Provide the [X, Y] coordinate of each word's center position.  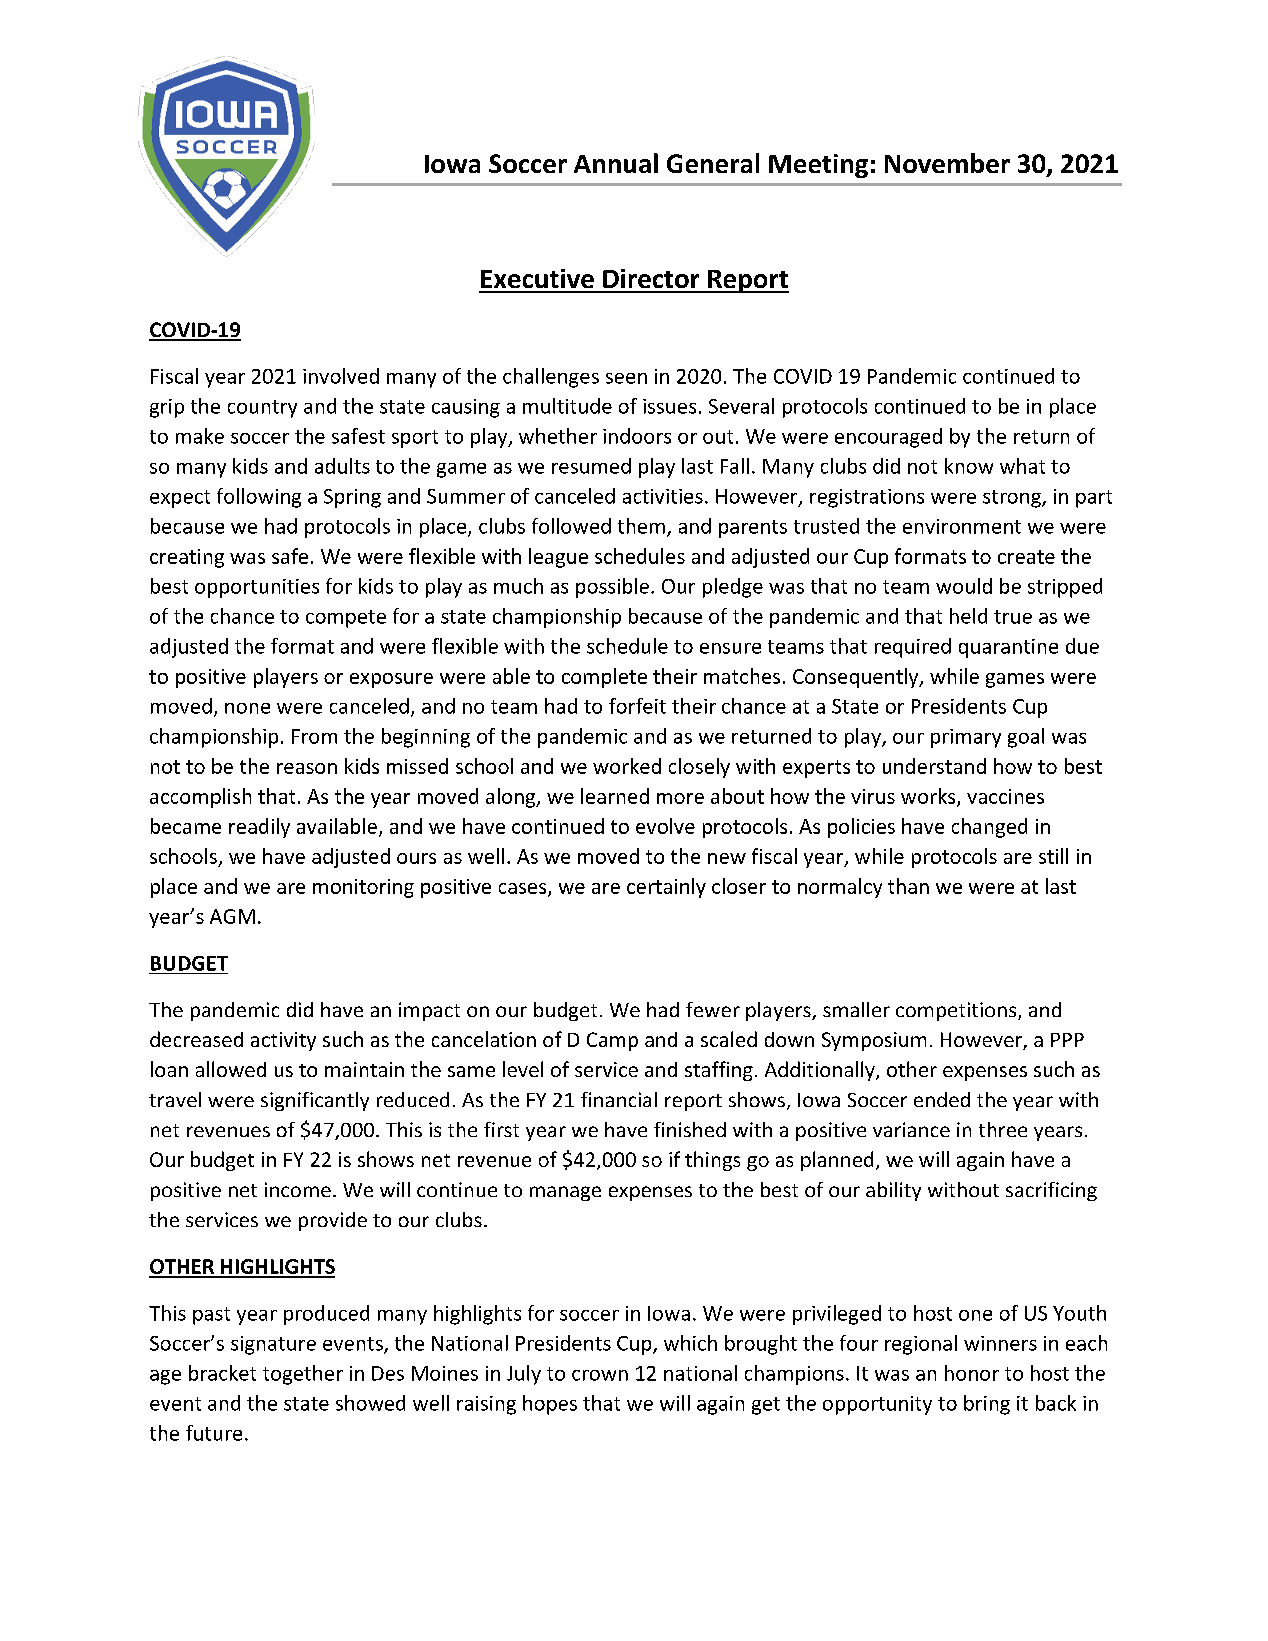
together [303, 1375]
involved [341, 376]
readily [259, 828]
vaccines [1005, 796]
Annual [616, 163]
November [947, 163]
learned [615, 796]
